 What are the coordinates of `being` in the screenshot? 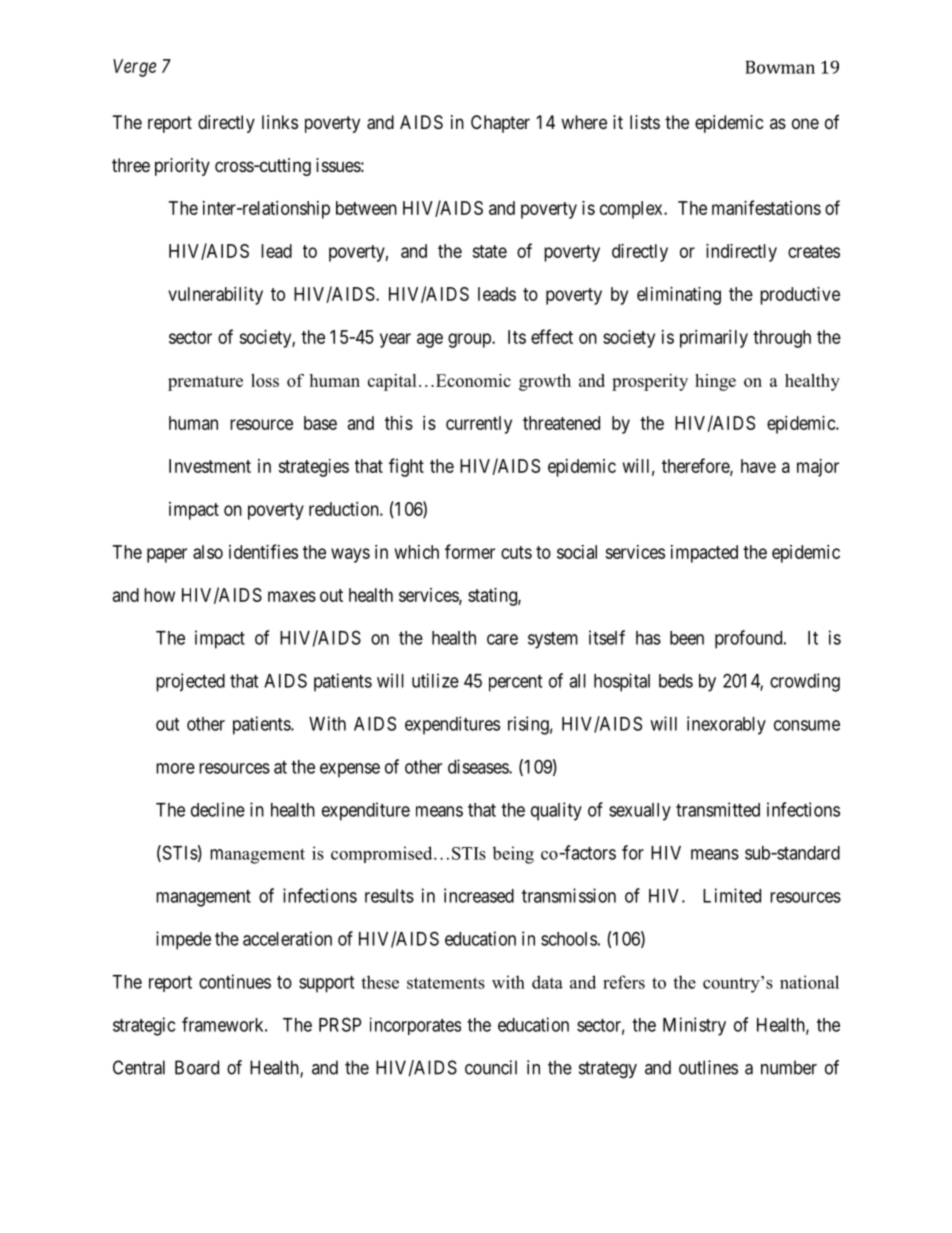 It's located at (513, 855).
